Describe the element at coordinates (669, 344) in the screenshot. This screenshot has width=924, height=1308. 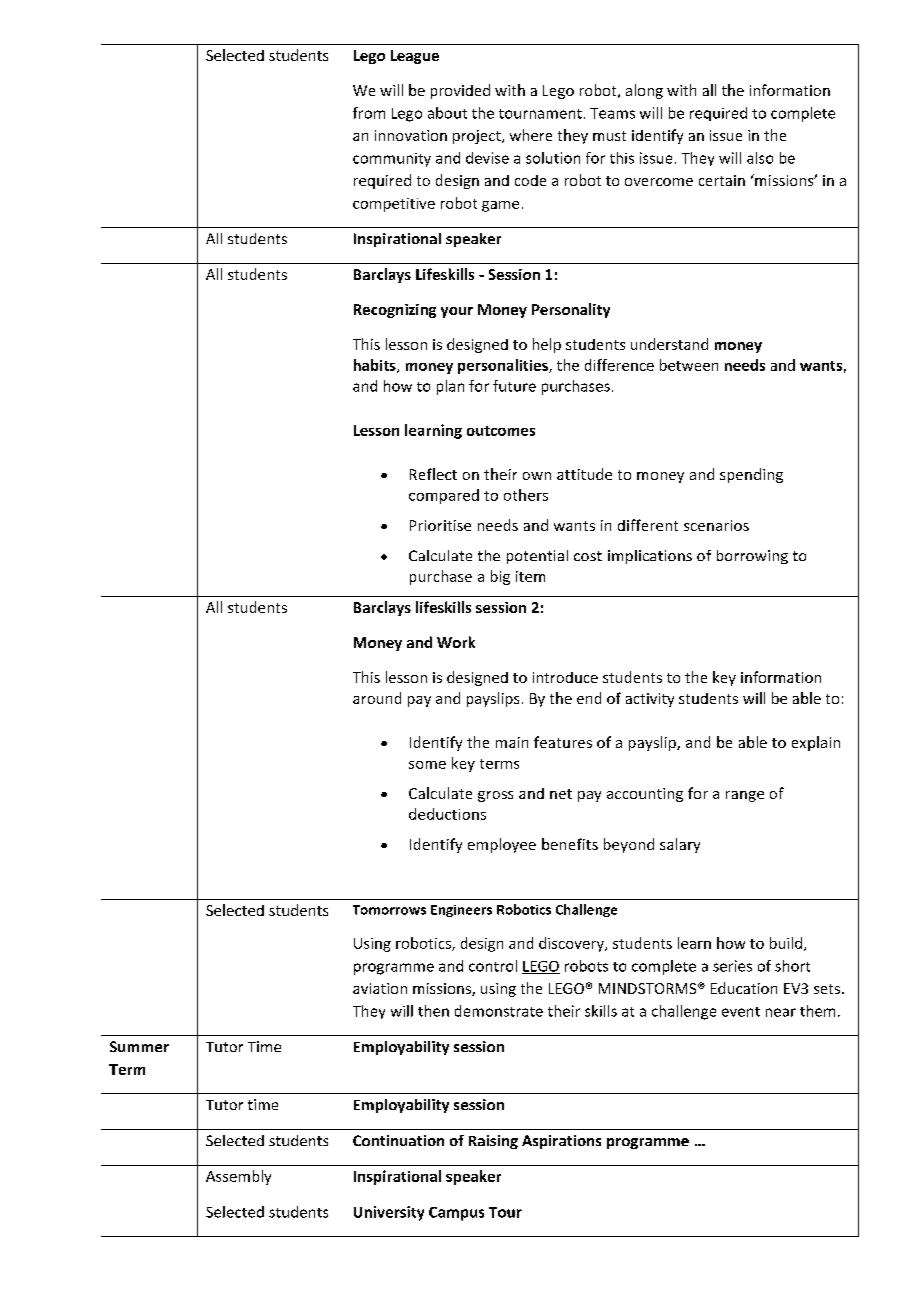
I see `understand` at that location.
